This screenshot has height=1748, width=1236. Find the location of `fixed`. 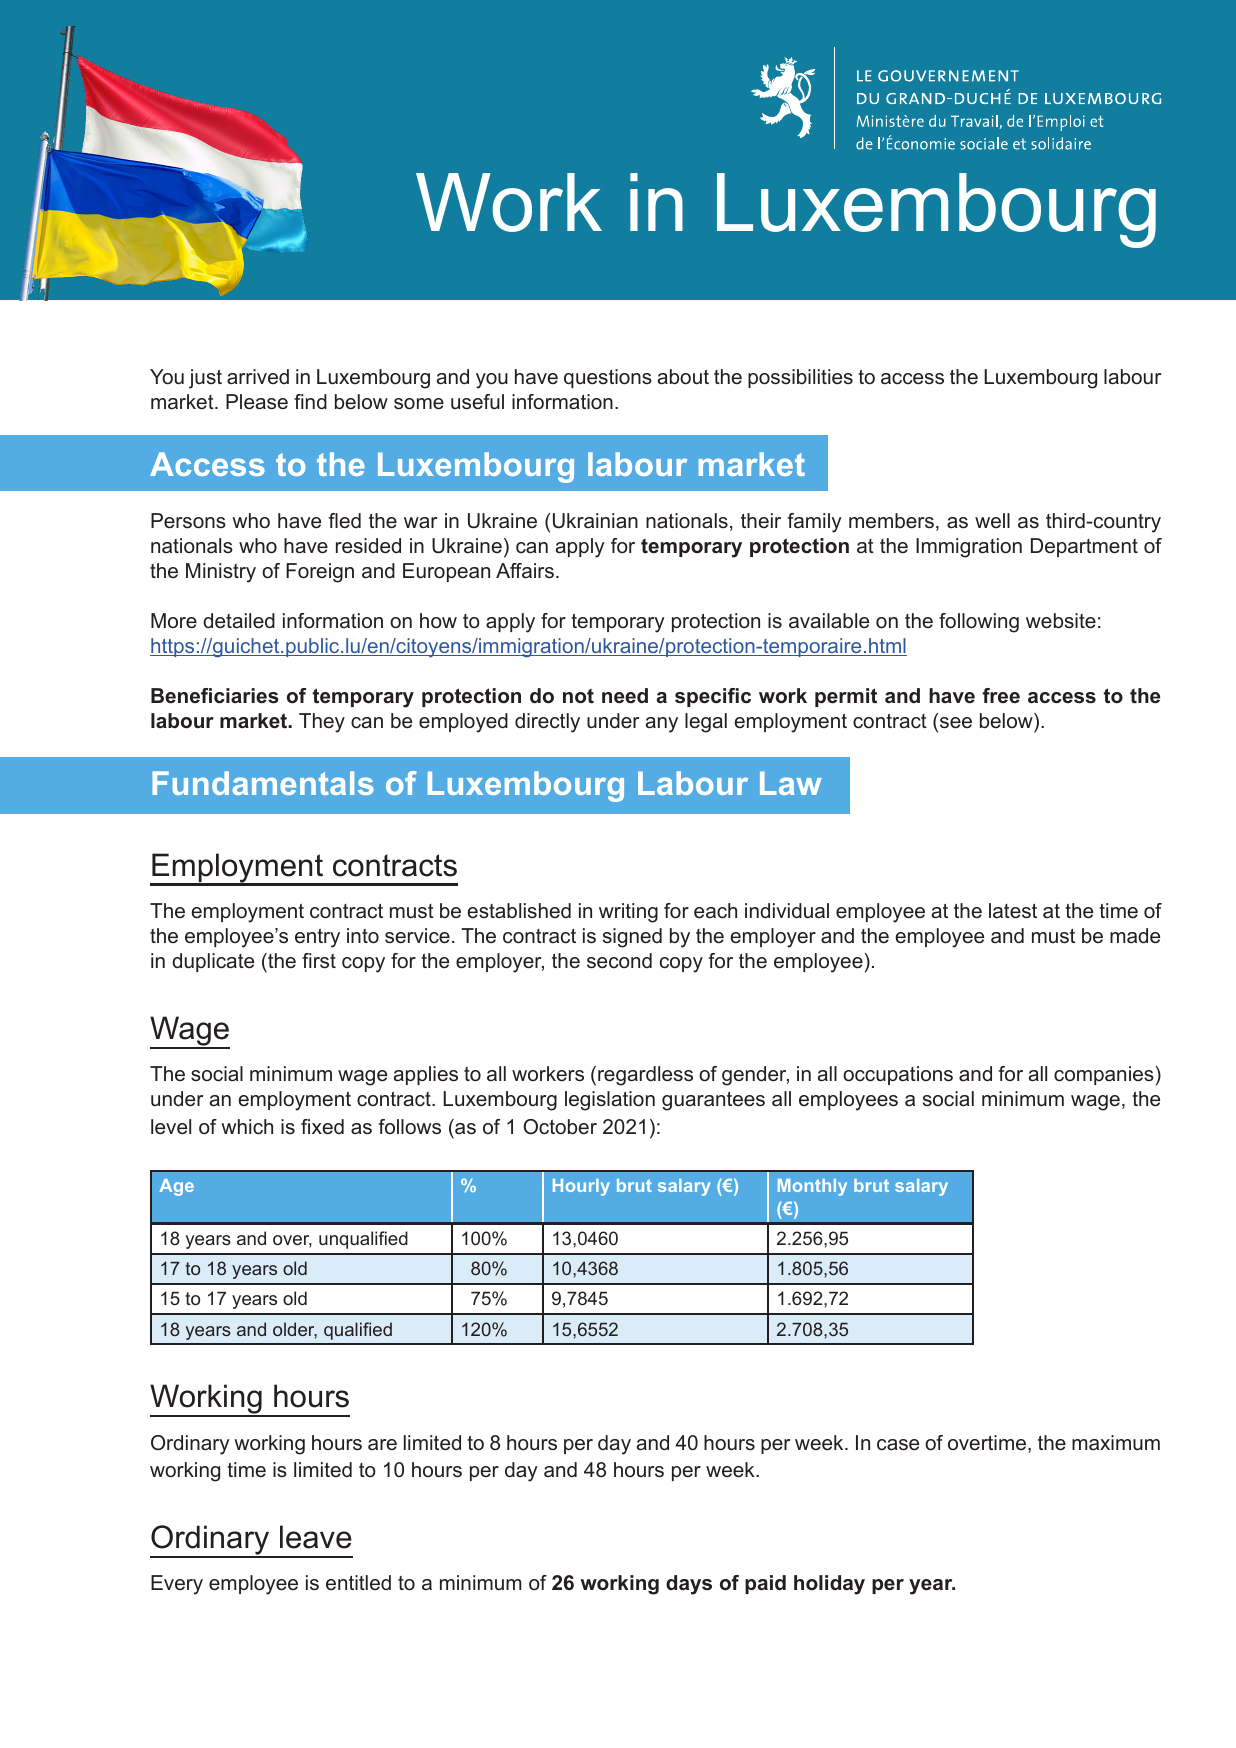

fixed is located at coordinates (322, 1126).
